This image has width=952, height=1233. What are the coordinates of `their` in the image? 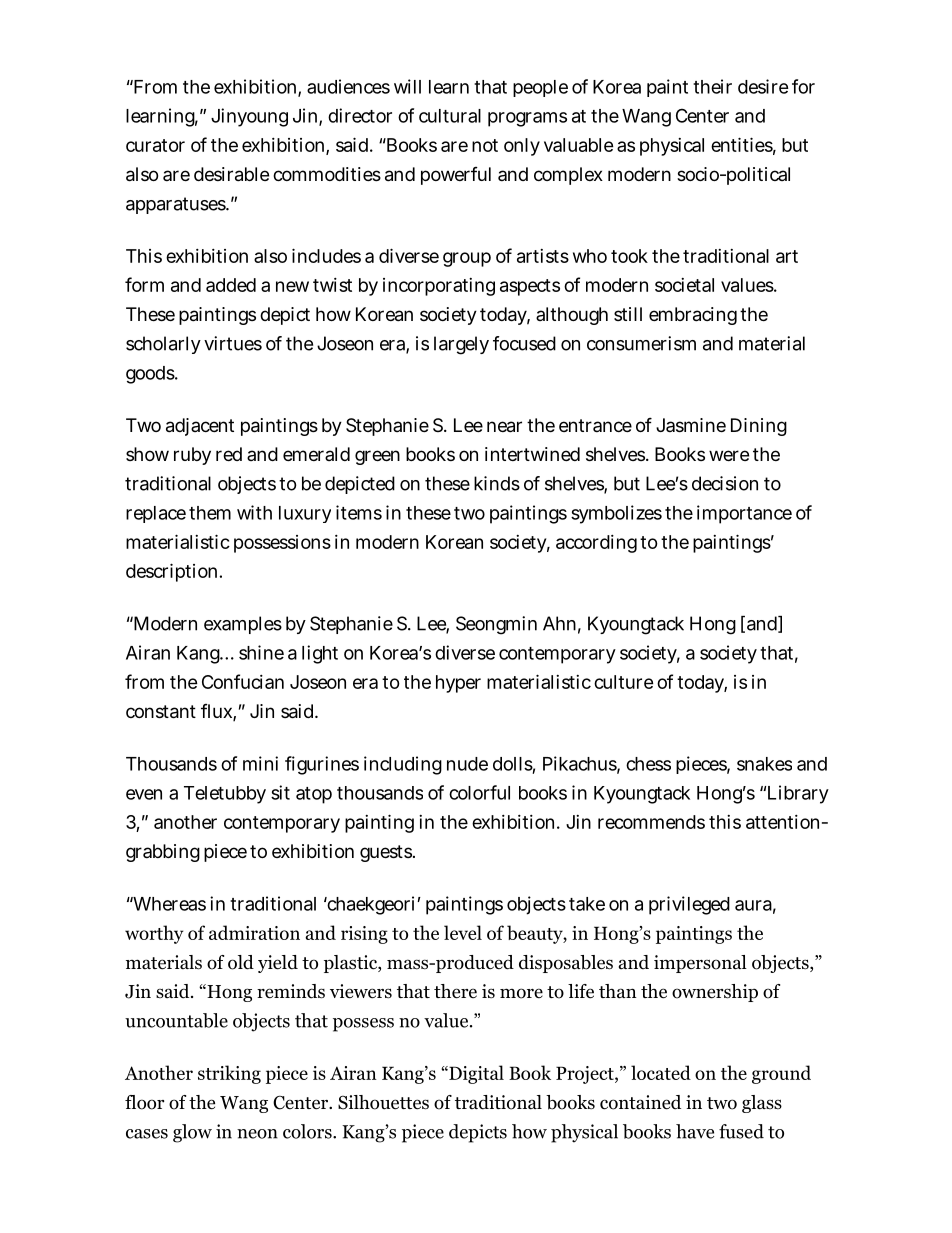 It's located at (712, 86).
